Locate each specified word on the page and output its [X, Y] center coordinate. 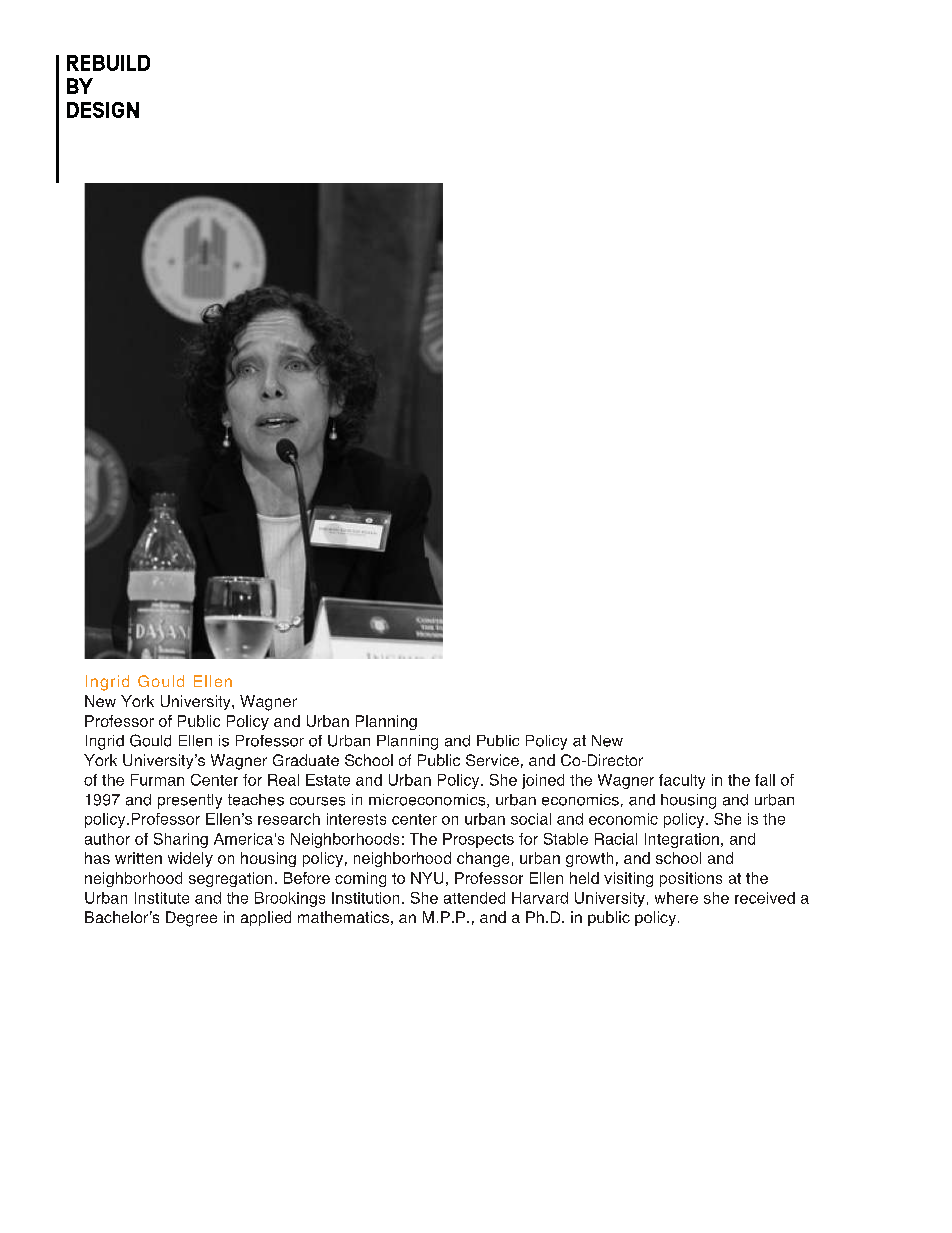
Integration [682, 840]
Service [492, 760]
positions [691, 879]
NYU [427, 878]
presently [190, 801]
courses [317, 801]
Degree [191, 919]
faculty [682, 781]
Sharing [181, 840]
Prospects [478, 840]
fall [765, 780]
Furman [157, 780]
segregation [230, 879]
